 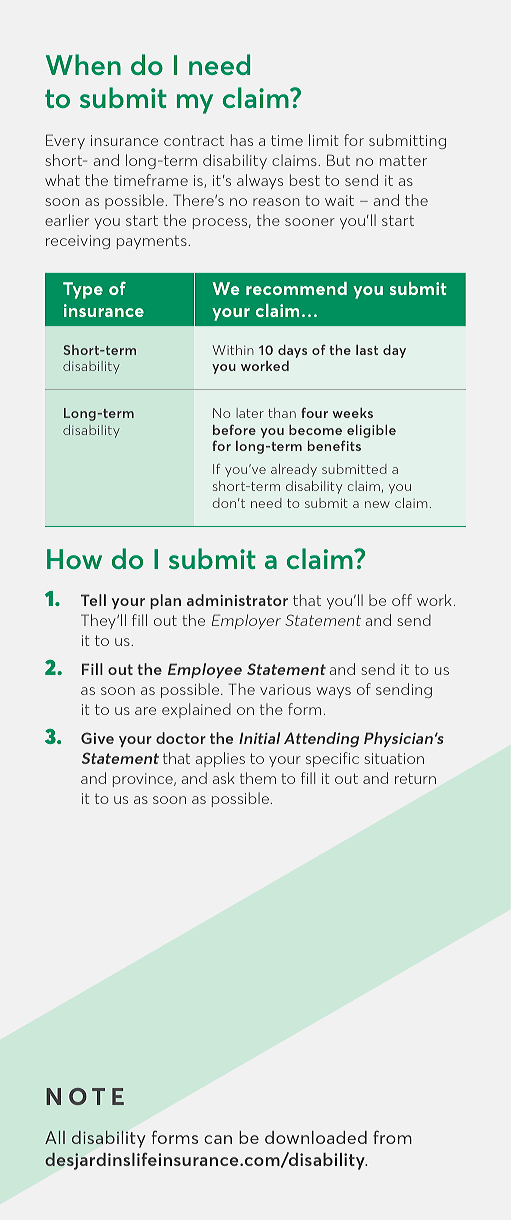 What do you see at coordinates (218, 1139) in the image?
I see `can` at bounding box center [218, 1139].
